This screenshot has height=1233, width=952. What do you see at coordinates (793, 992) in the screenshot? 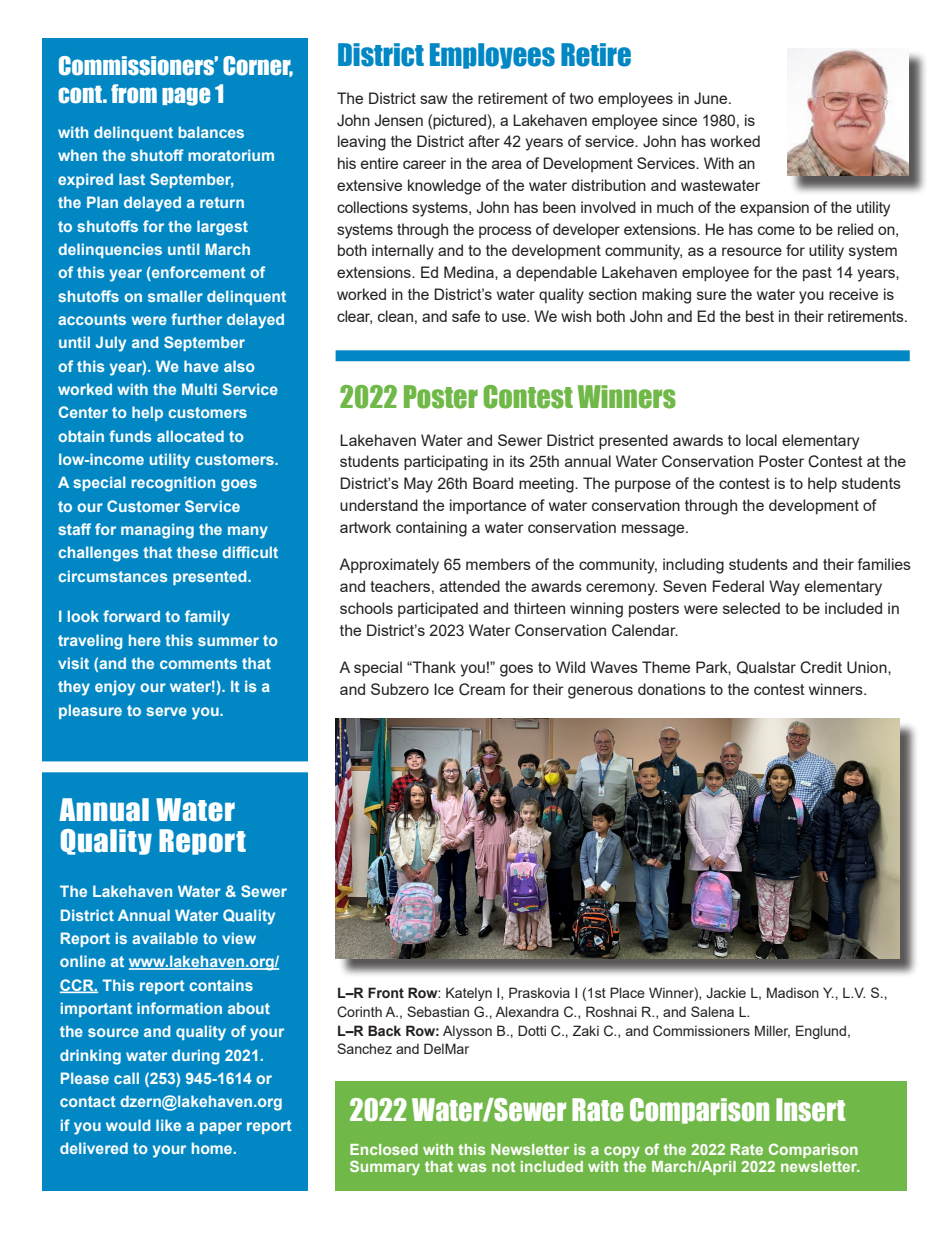
I see `Madison` at bounding box center [793, 992].
